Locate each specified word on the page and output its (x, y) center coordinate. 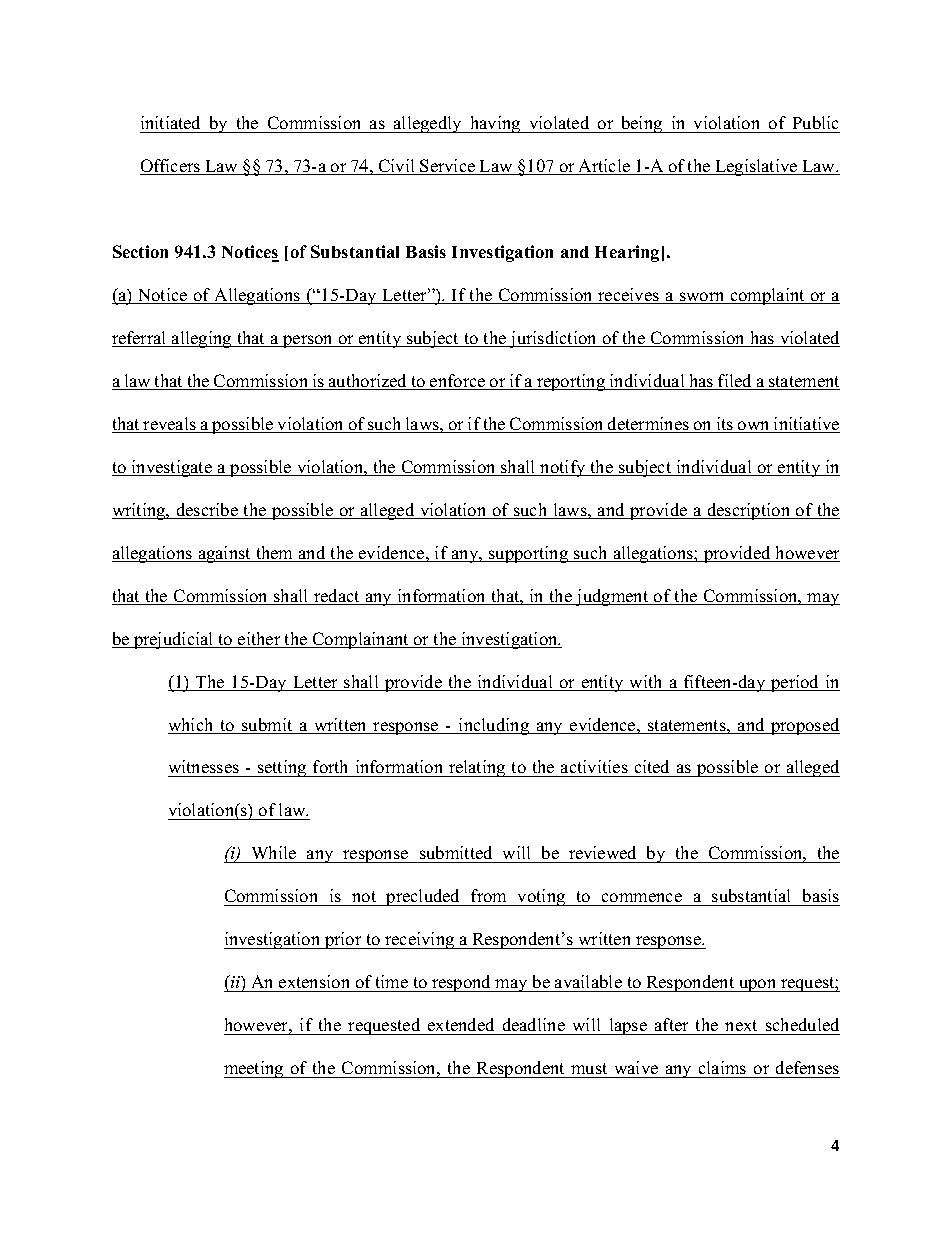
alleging (202, 339)
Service (448, 167)
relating (477, 768)
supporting (529, 554)
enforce (458, 382)
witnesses (204, 768)
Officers (171, 167)
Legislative (756, 167)
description (749, 511)
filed (735, 382)
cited (652, 768)
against (224, 554)
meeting (255, 1069)
